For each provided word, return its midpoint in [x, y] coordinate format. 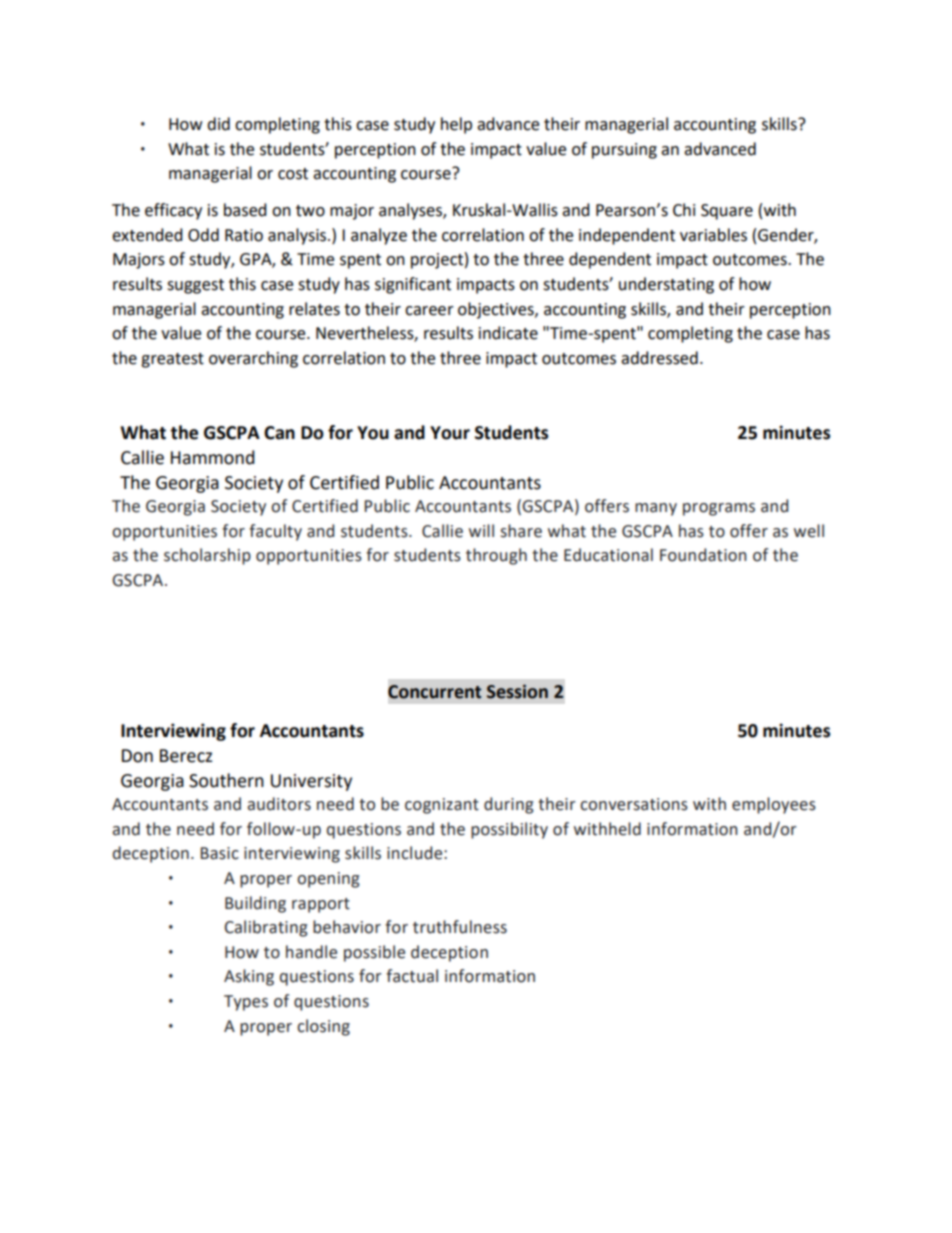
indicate [508, 333]
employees [774, 805]
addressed [659, 358]
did [218, 124]
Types [246, 1003]
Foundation [703, 555]
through [496, 556]
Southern [226, 780]
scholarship [207, 556]
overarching [253, 359]
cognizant [442, 806]
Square [727, 212]
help [456, 125]
